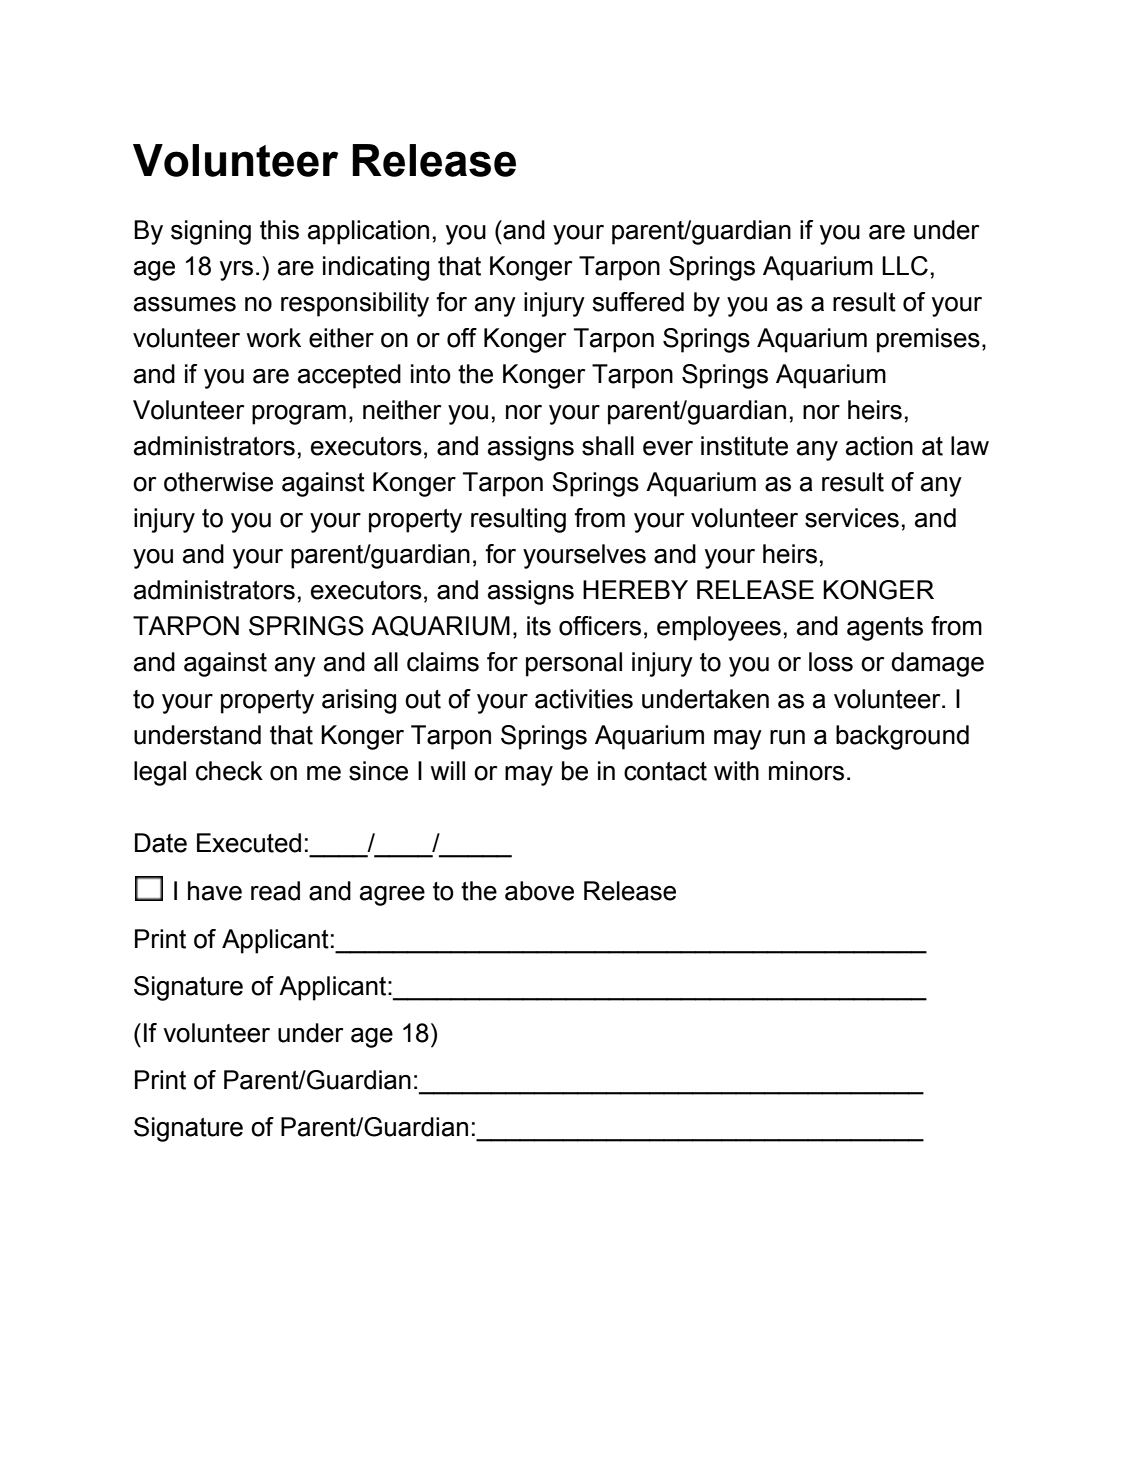 This image has height=1465, width=1132. Describe the element at coordinates (539, 891) in the image. I see `above` at that location.
